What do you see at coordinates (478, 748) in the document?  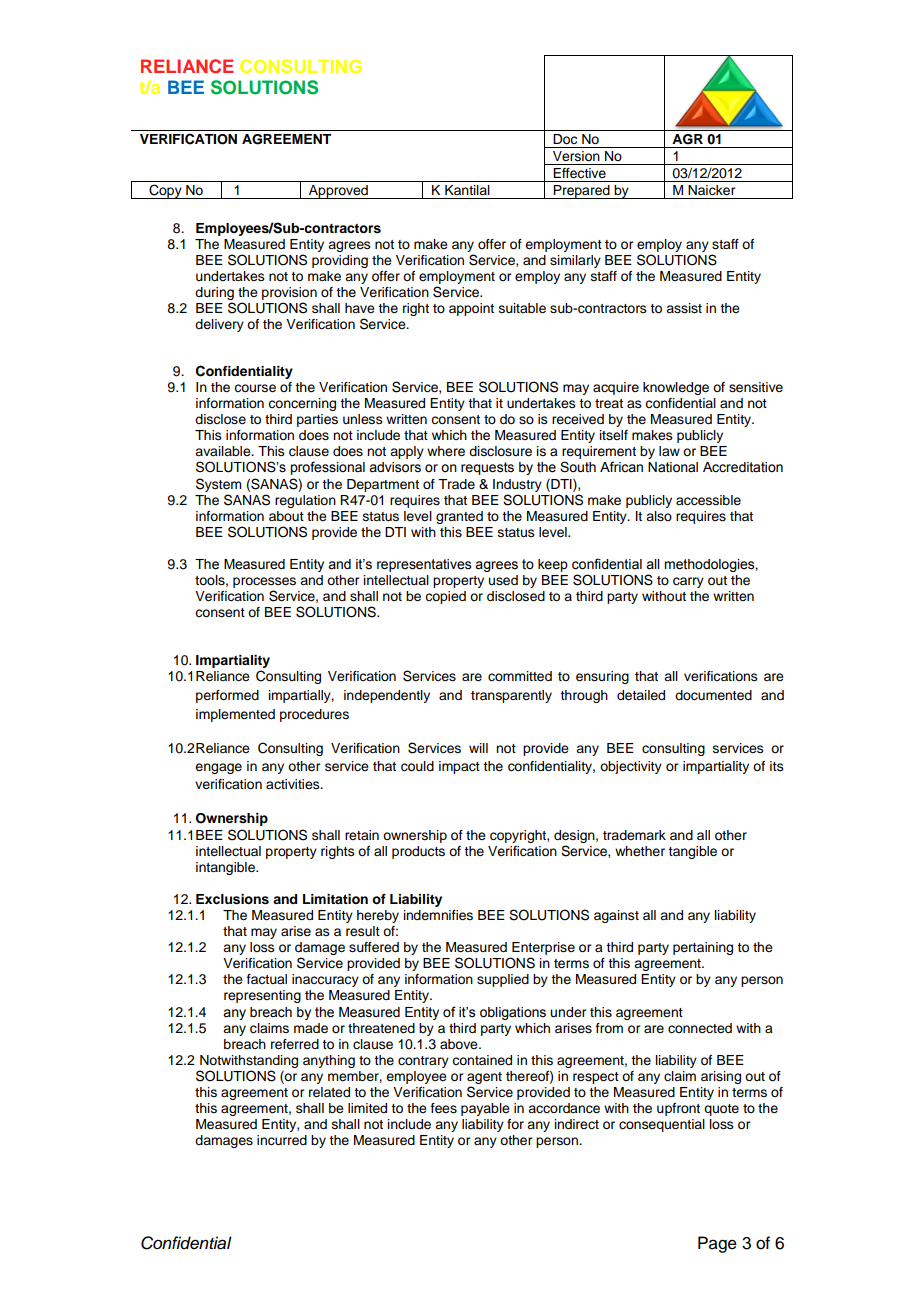 I see `will` at bounding box center [478, 748].
